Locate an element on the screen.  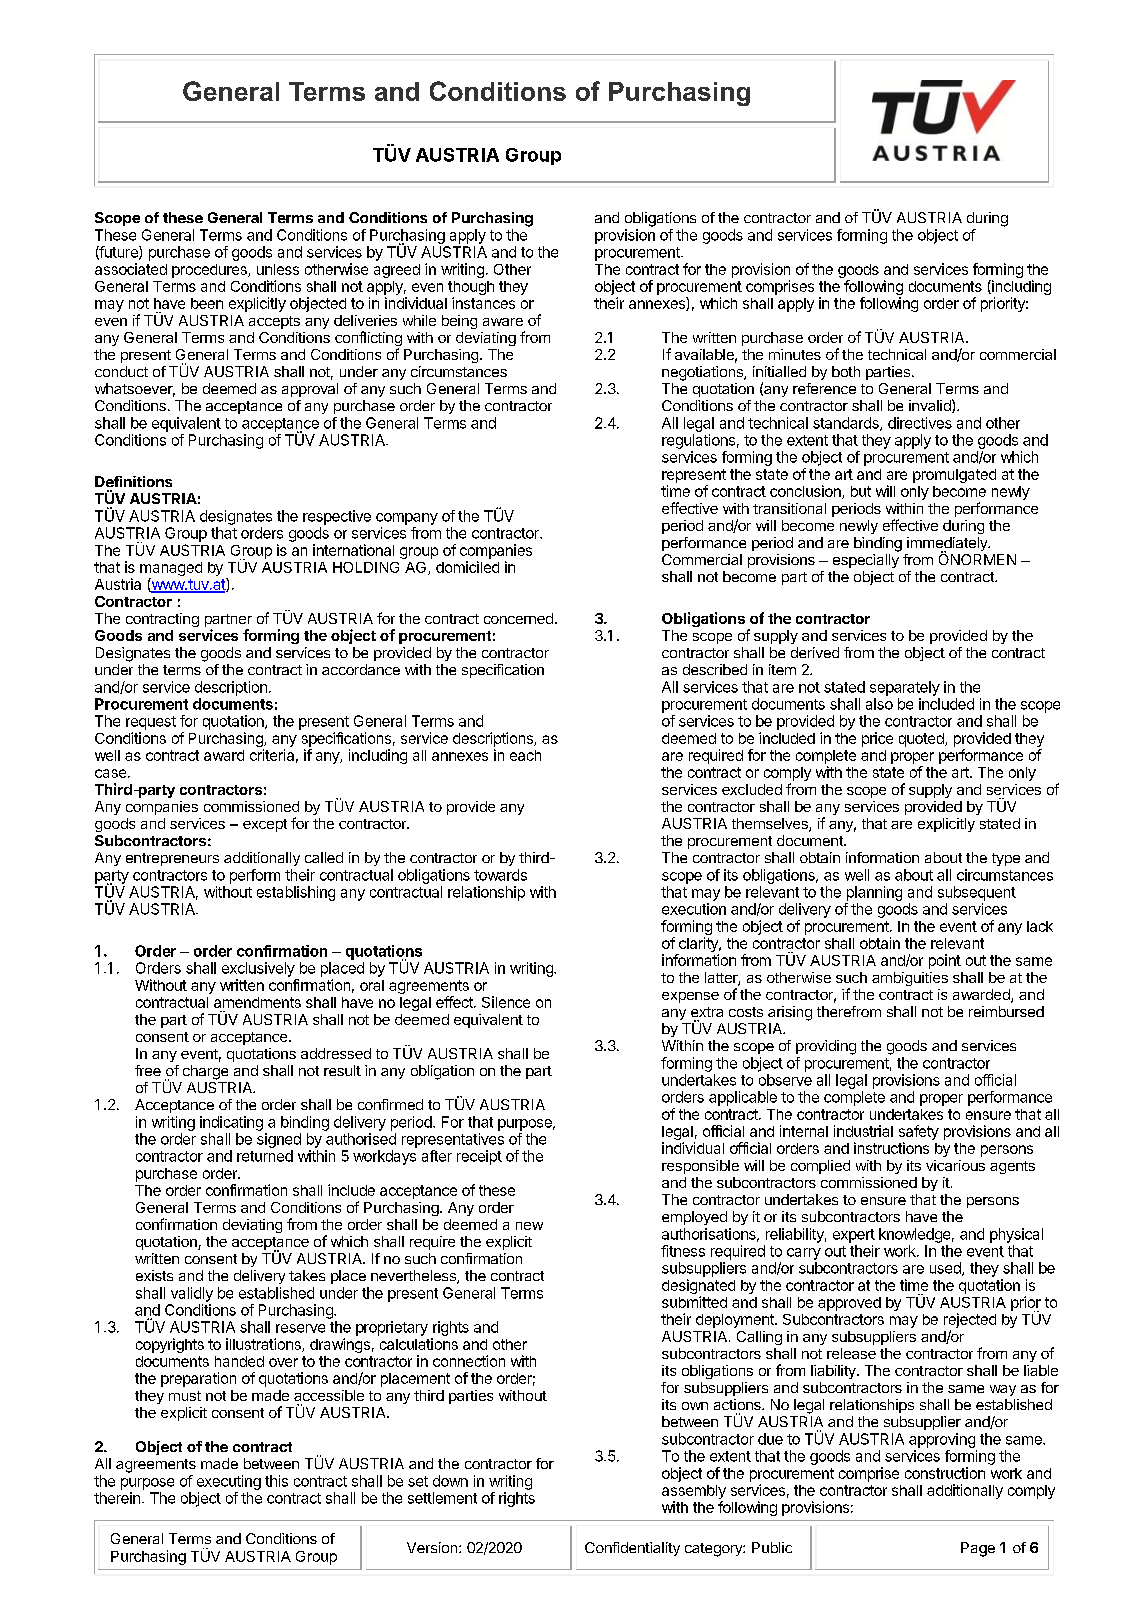
construction is located at coordinates (945, 1473).
